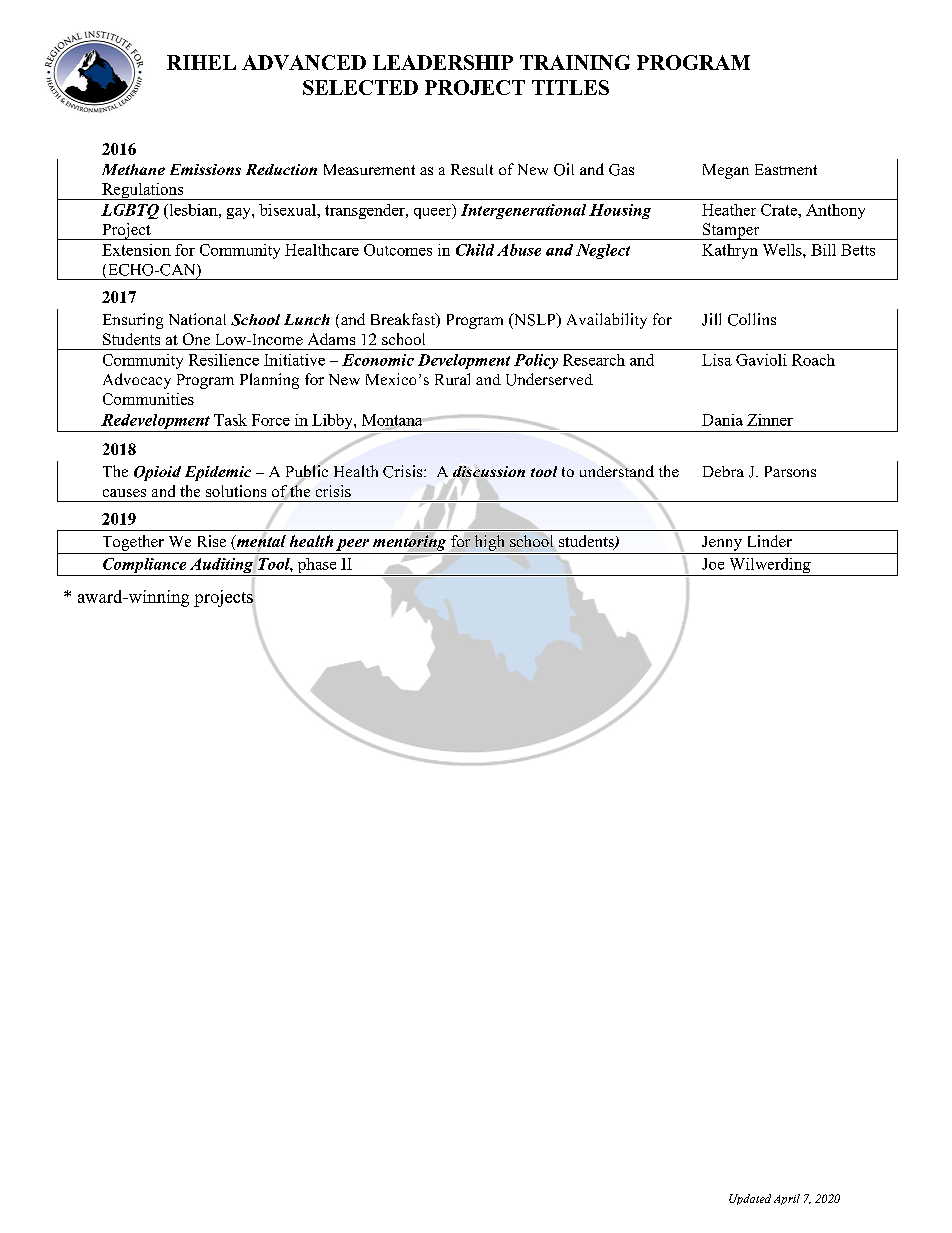 The image size is (952, 1233). What do you see at coordinates (205, 169) in the image?
I see `Emissions` at bounding box center [205, 169].
